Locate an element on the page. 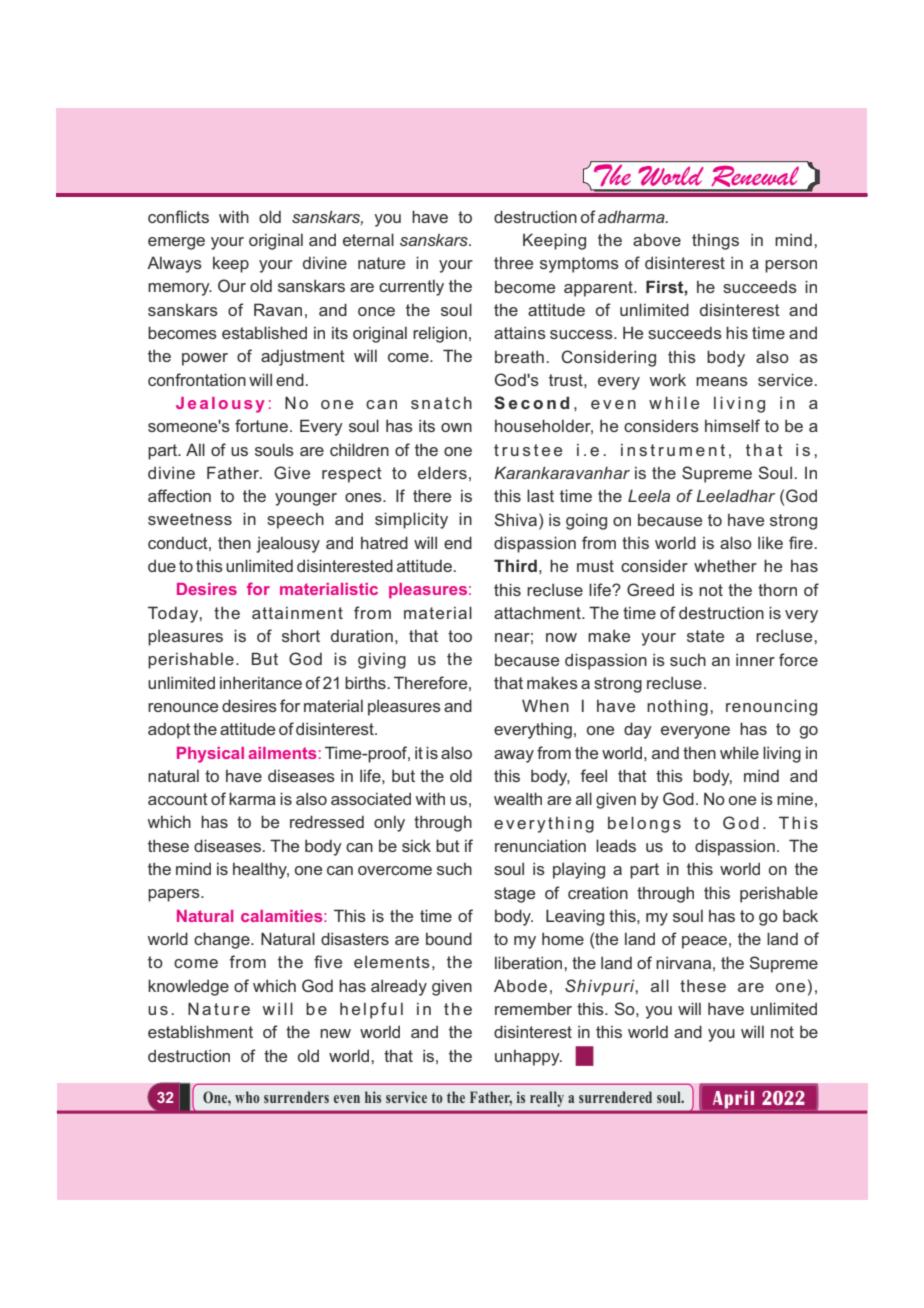  Shiva is located at coordinates (517, 519).
